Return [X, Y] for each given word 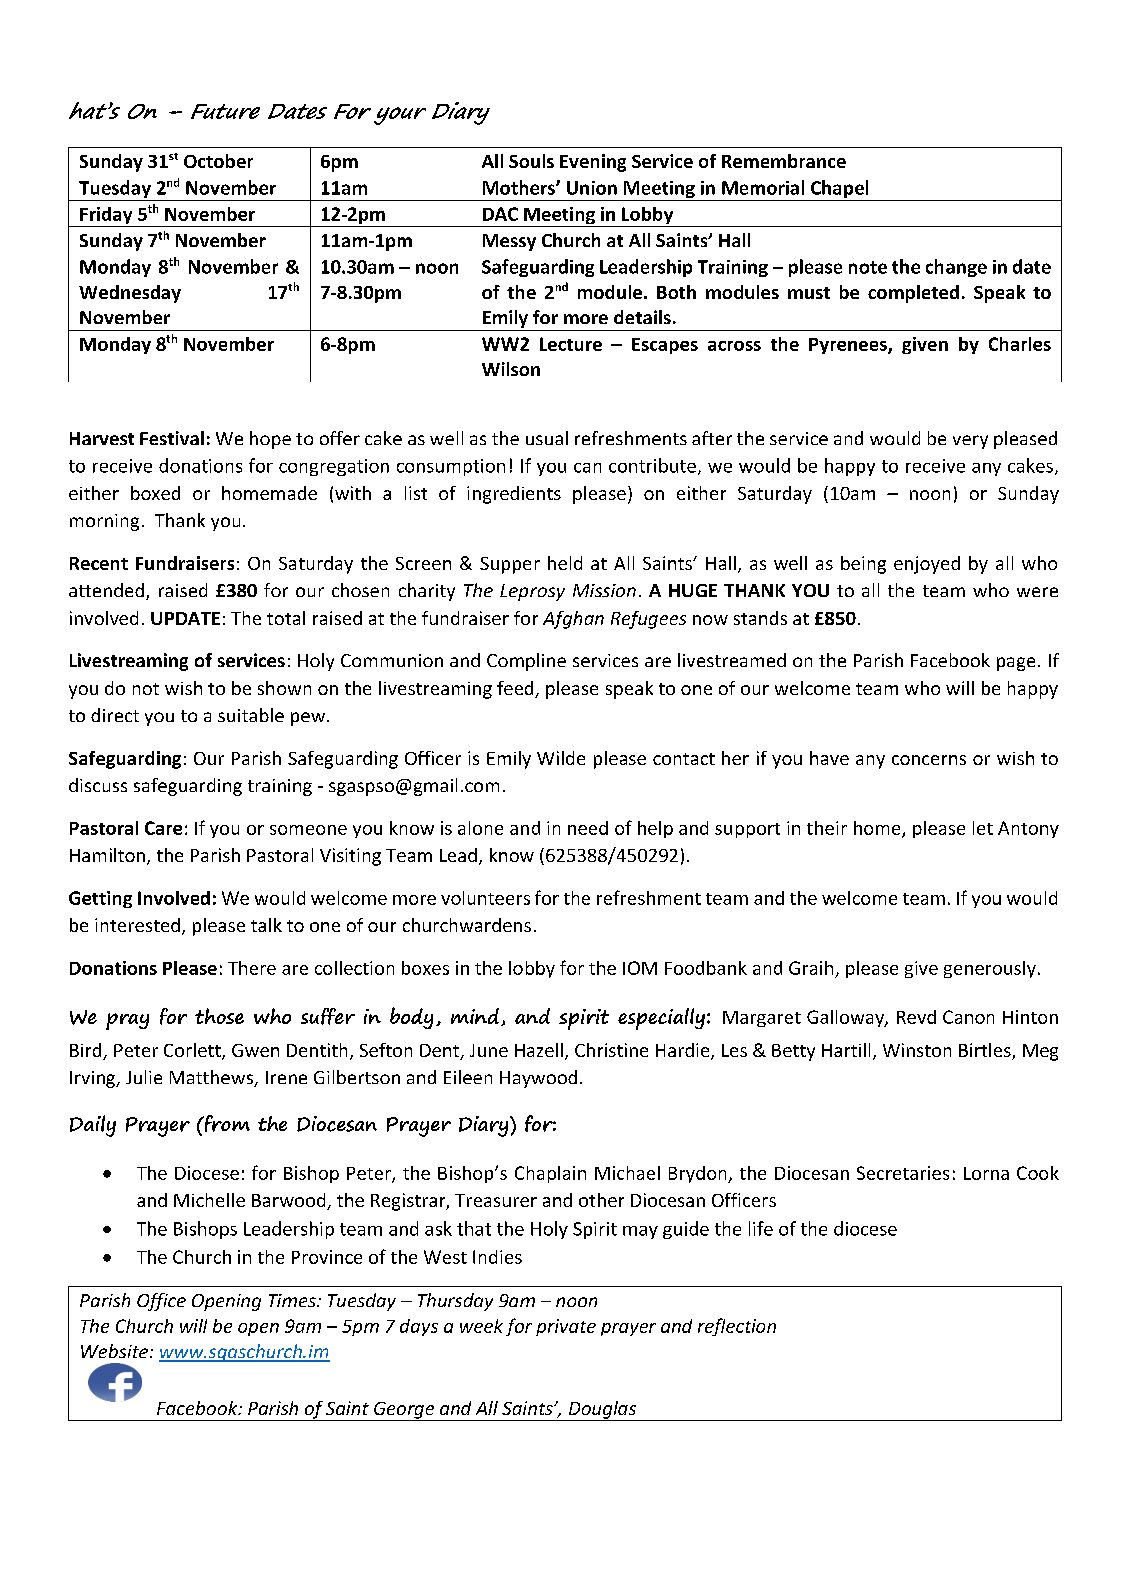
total [286, 618]
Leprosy [532, 592]
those [219, 1016]
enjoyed [927, 565]
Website [116, 1351]
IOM [640, 968]
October [218, 161]
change [956, 268]
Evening [593, 163]
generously [990, 969]
